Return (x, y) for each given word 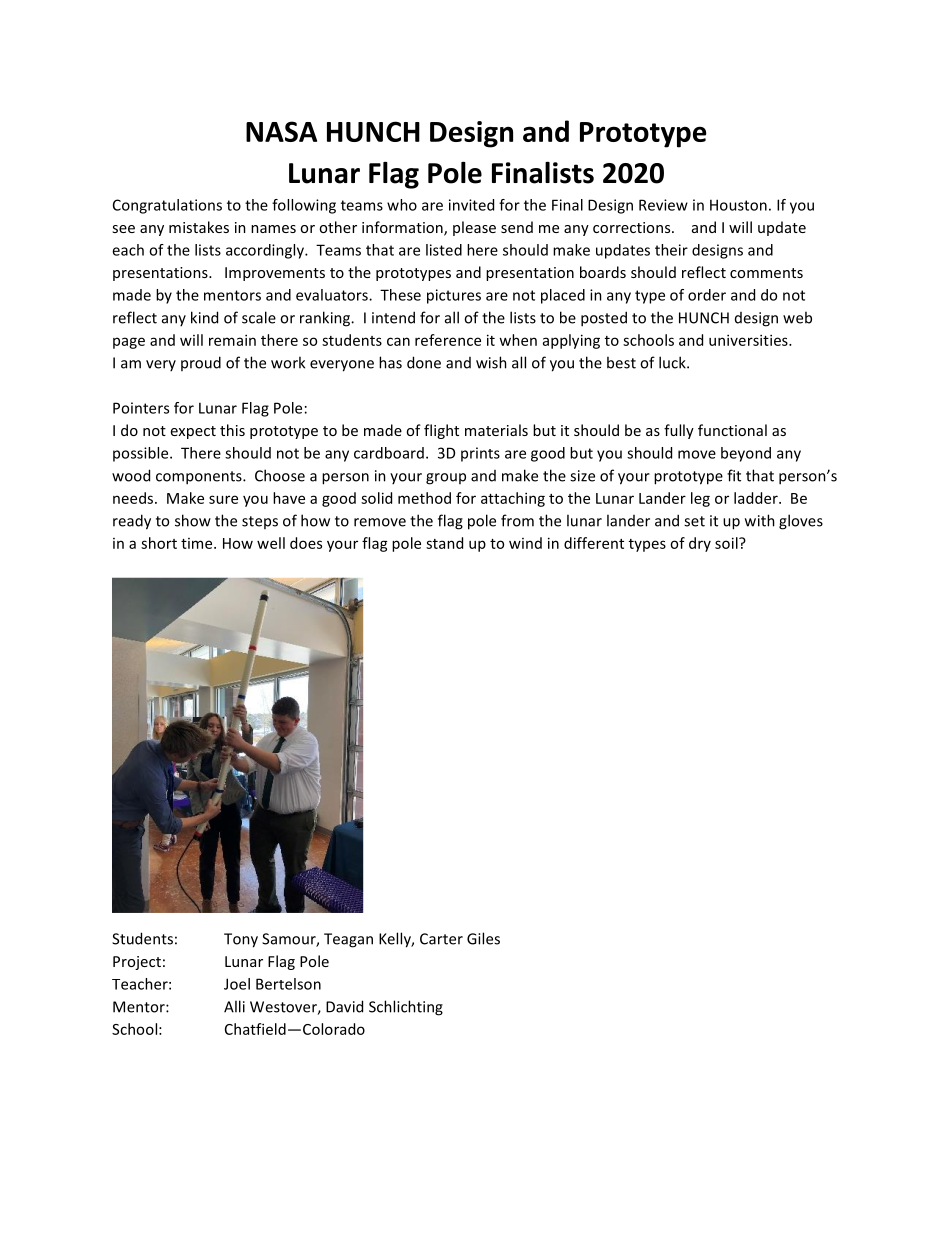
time (198, 543)
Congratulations (167, 206)
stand (444, 543)
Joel (237, 984)
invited (471, 205)
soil (727, 543)
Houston (738, 205)
